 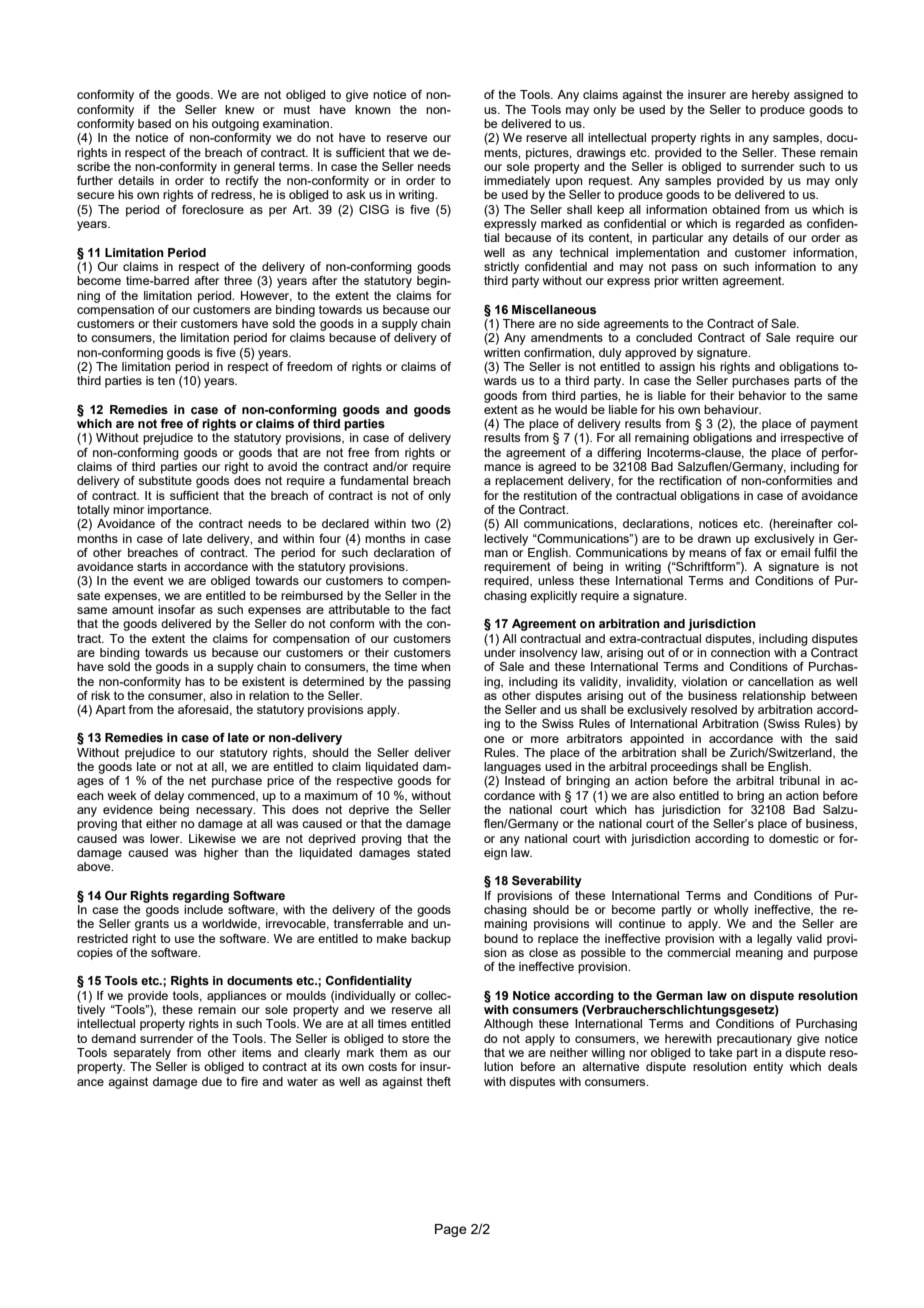 What do you see at coordinates (421, 523) in the image?
I see `two` at bounding box center [421, 523].
